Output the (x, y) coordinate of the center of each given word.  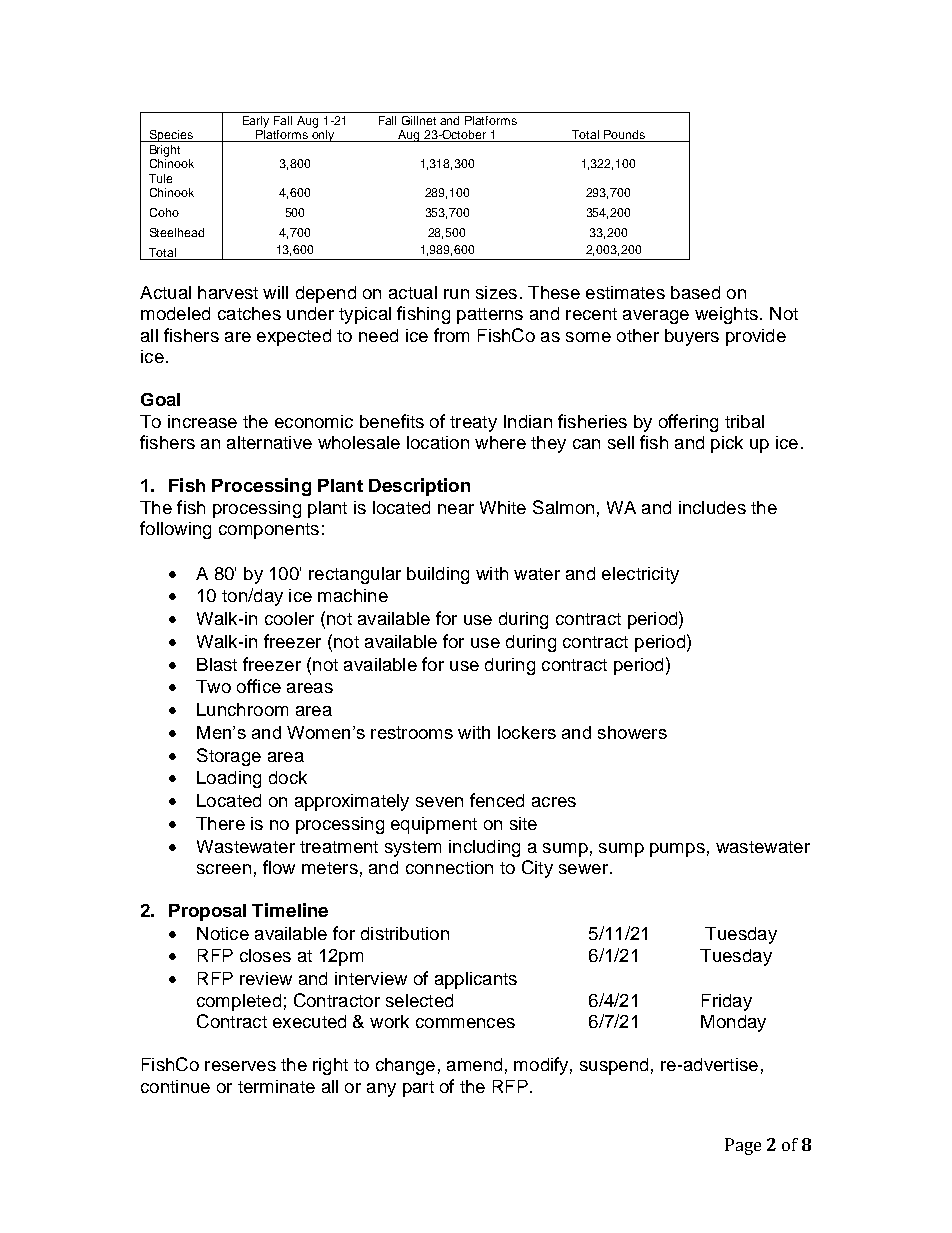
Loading (229, 779)
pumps (677, 850)
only (323, 134)
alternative (269, 442)
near (456, 509)
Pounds (624, 134)
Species (171, 136)
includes (712, 507)
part (418, 1089)
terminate (276, 1086)
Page (743, 1146)
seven (439, 802)
